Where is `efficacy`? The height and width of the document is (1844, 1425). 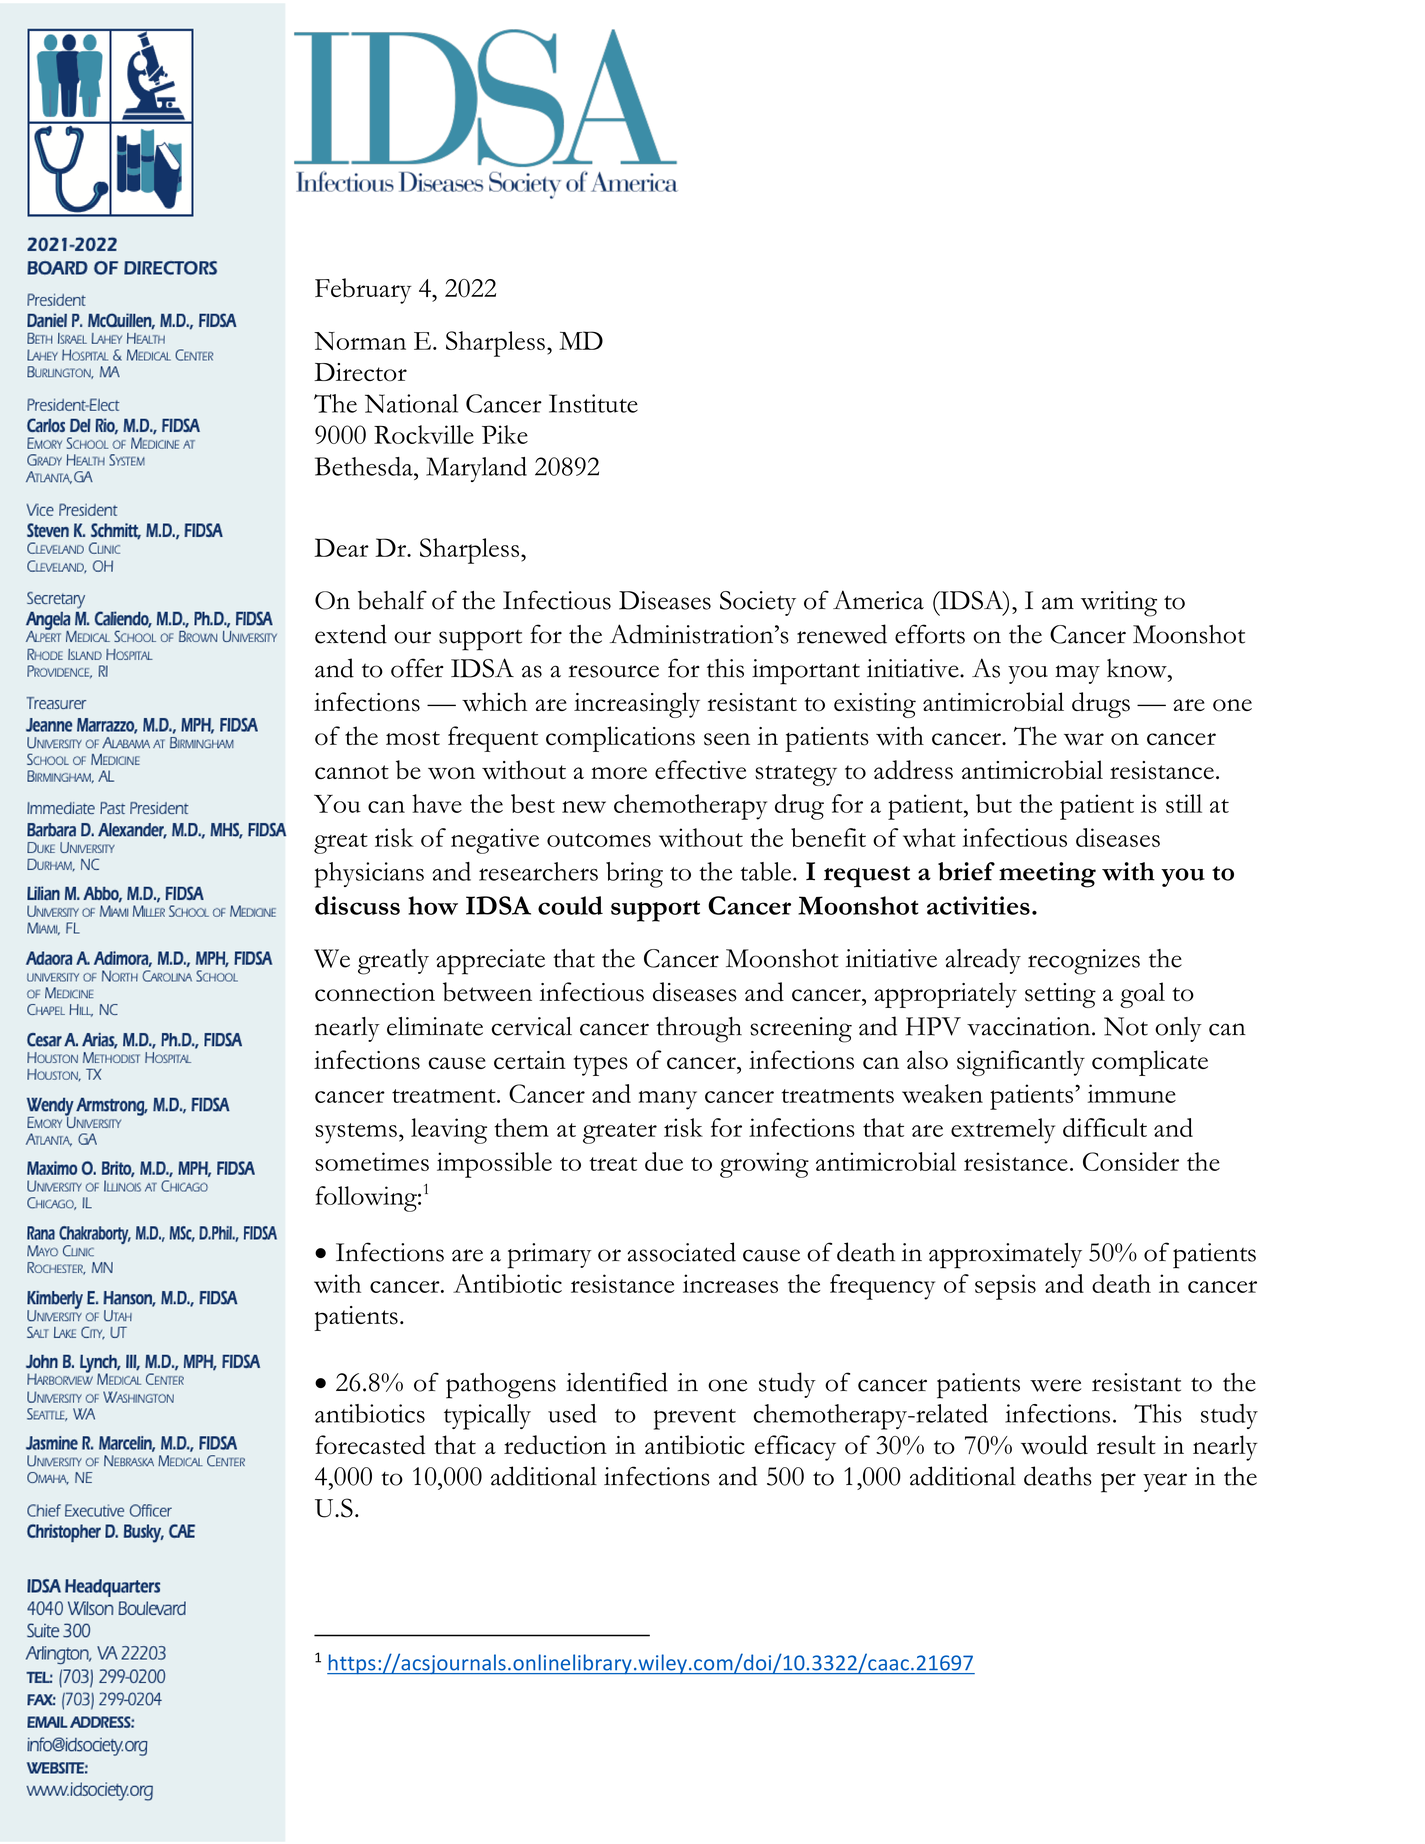
efficacy is located at coordinates (795, 1448).
